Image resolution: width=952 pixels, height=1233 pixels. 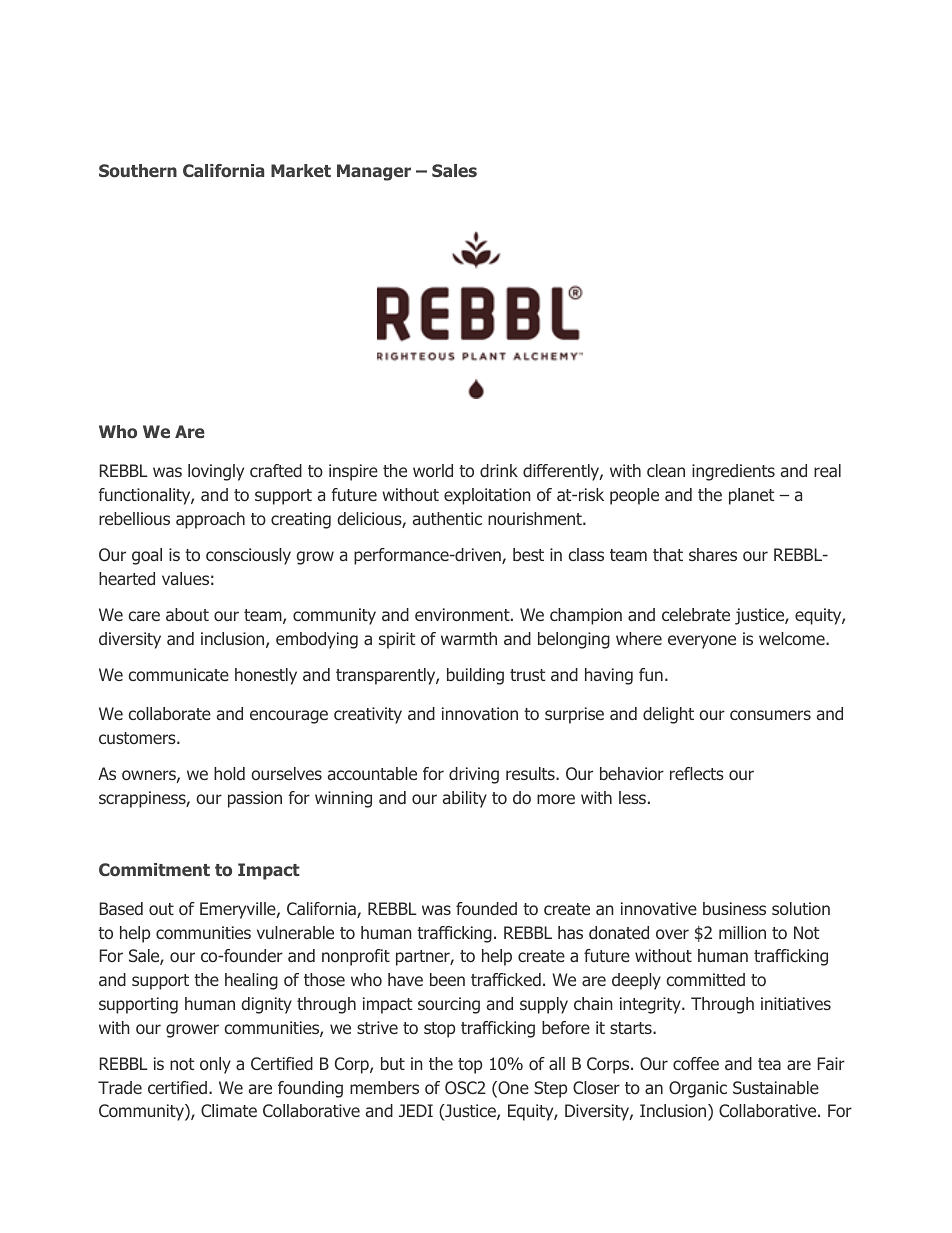 What do you see at coordinates (138, 171) in the screenshot?
I see `Southern` at bounding box center [138, 171].
